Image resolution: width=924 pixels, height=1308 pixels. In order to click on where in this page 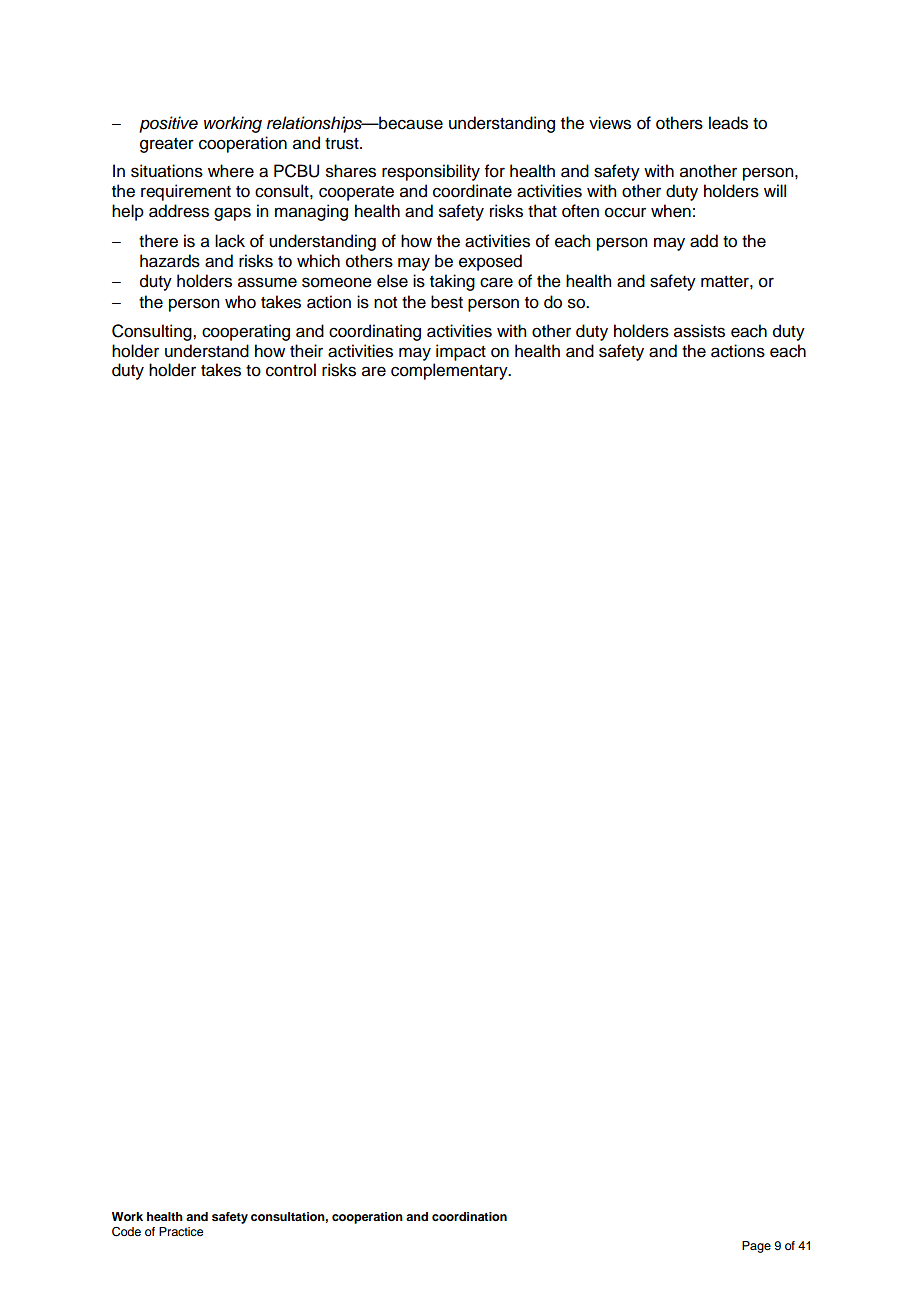, I will do `click(231, 171)`.
